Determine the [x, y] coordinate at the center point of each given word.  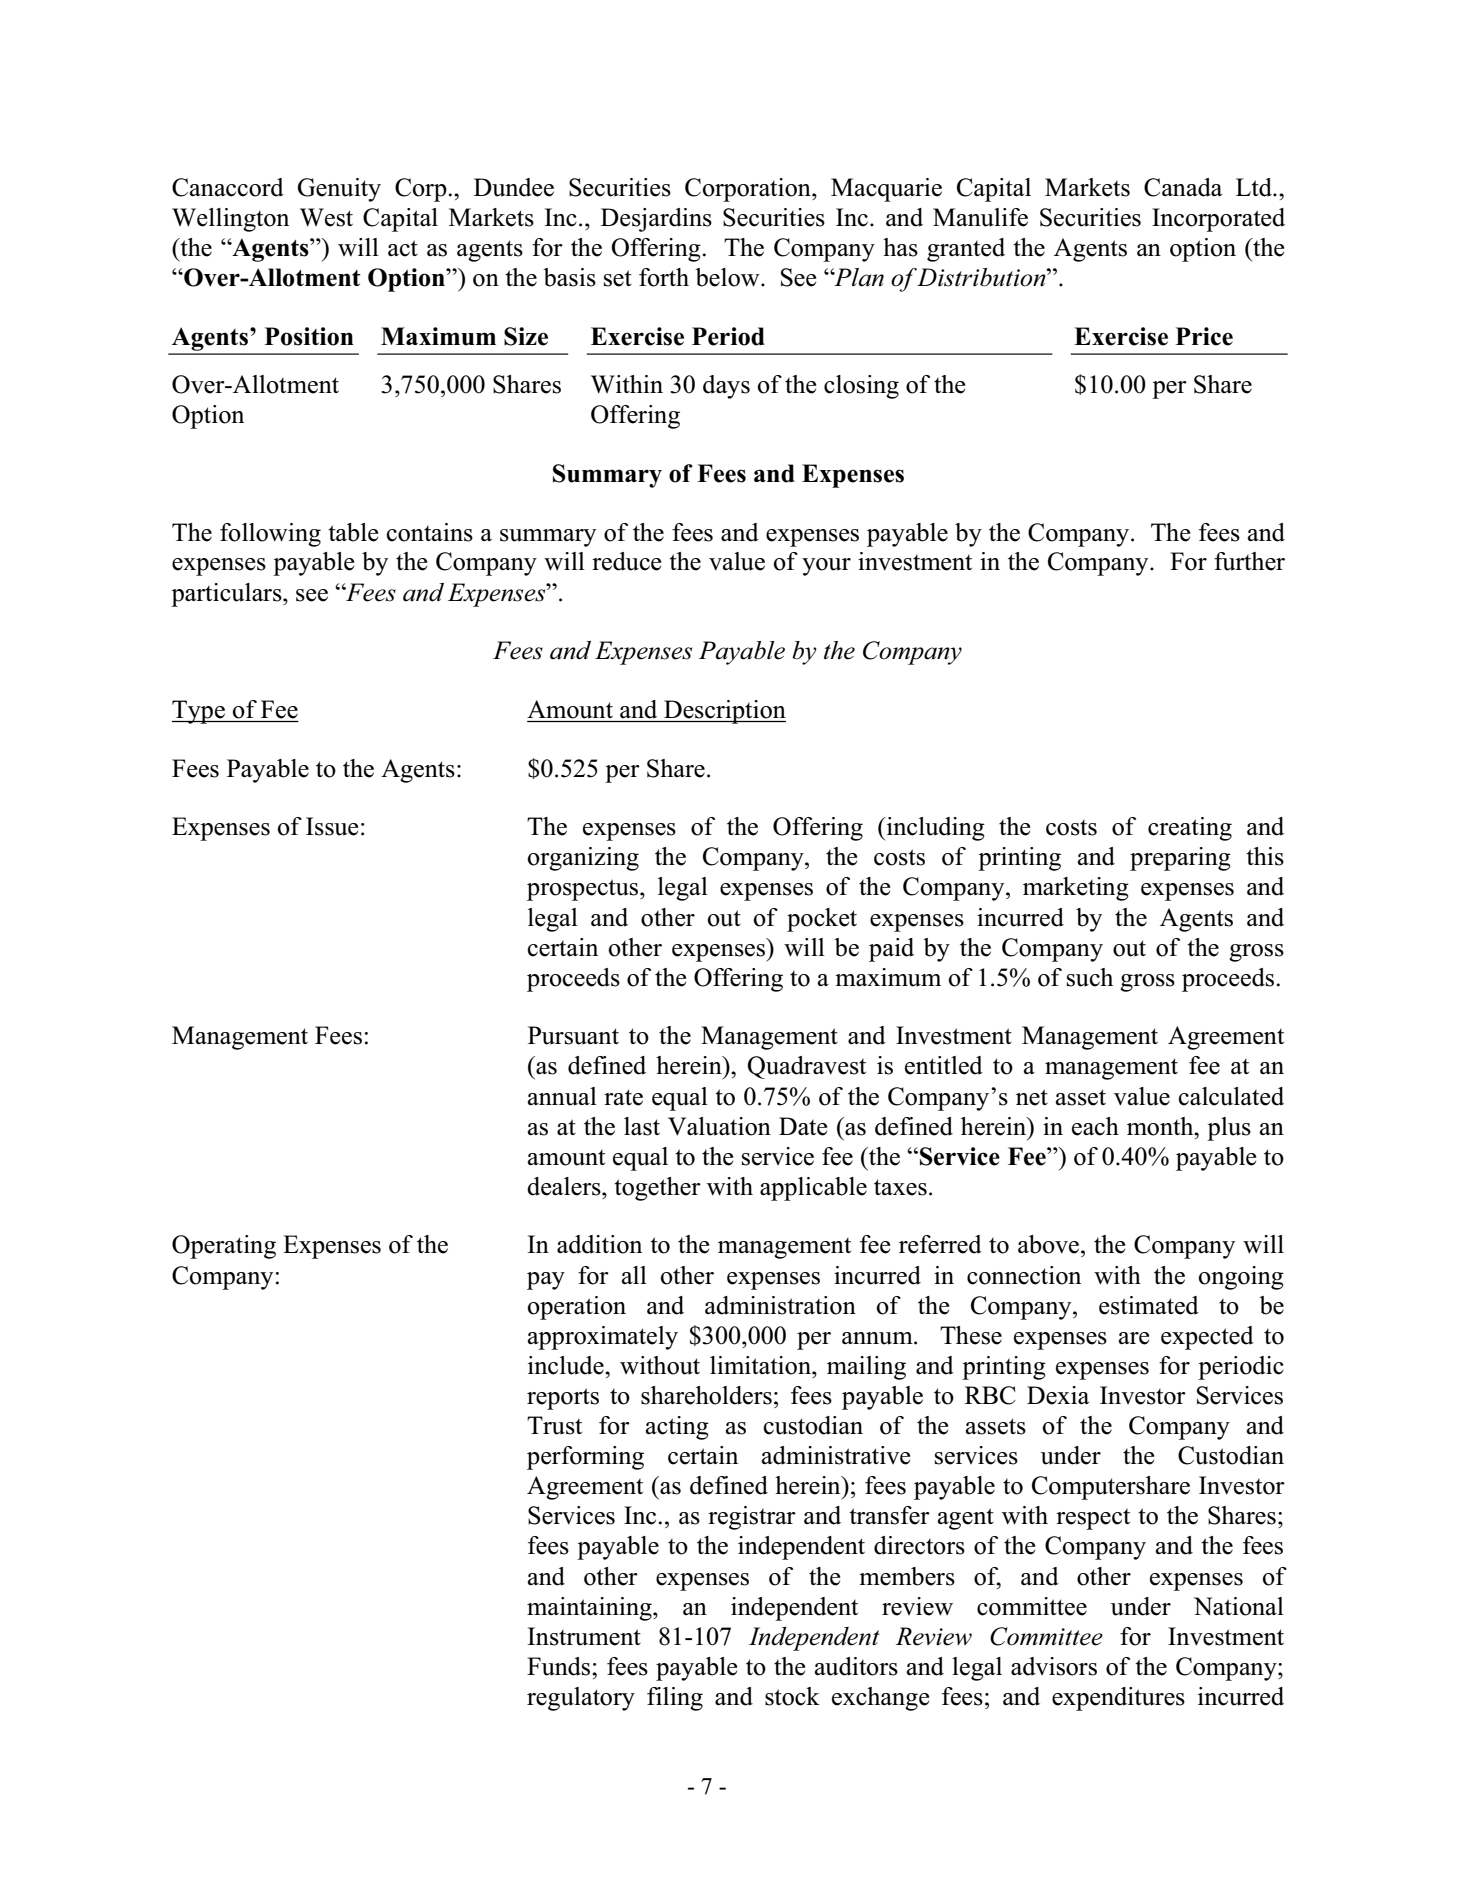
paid [891, 950]
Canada [1183, 187]
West [326, 217]
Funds [560, 1666]
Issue [332, 826]
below [728, 277]
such [1090, 977]
